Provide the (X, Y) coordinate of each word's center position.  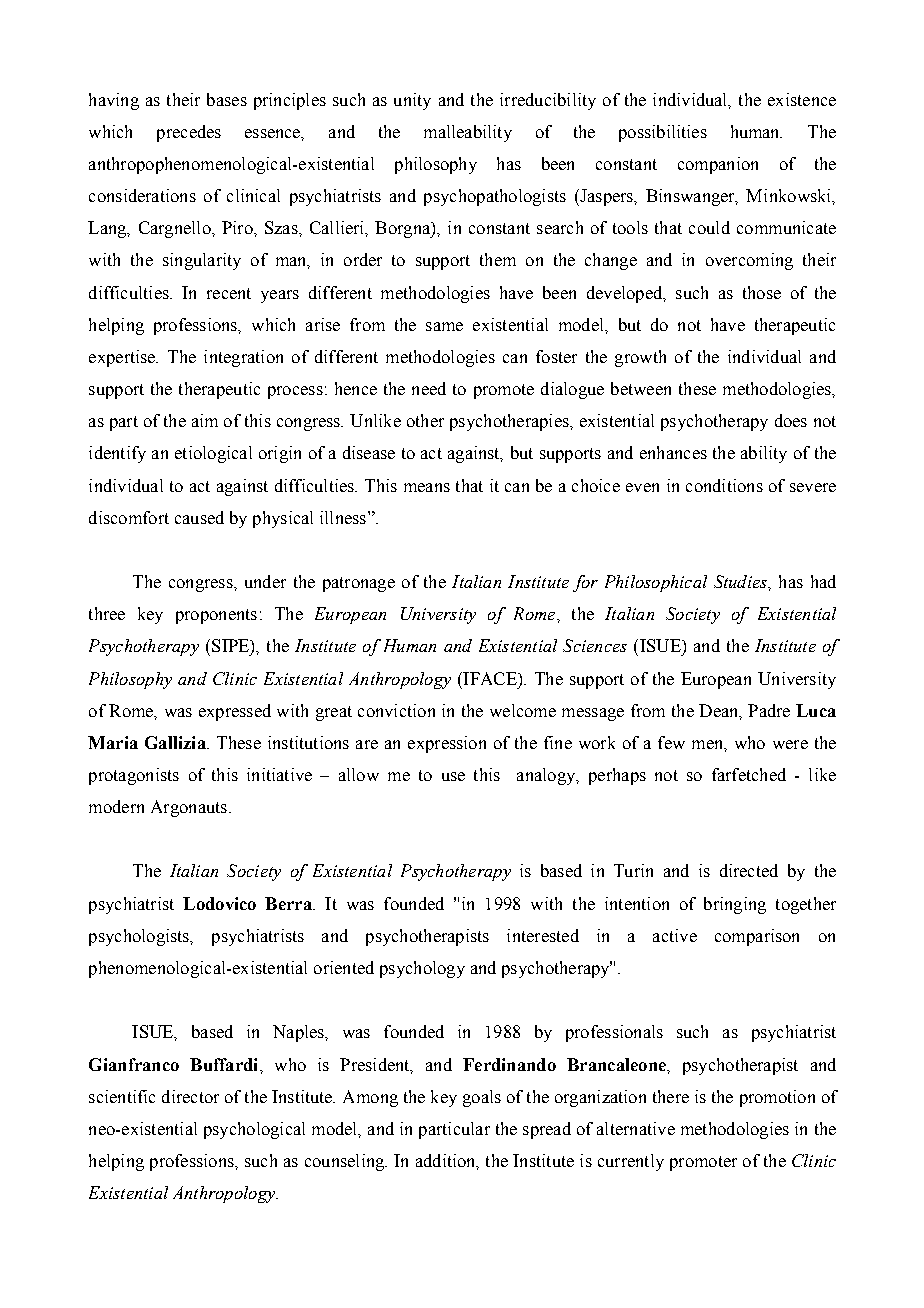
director (190, 1096)
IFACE (490, 678)
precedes (189, 133)
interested (543, 935)
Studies (741, 581)
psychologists (140, 937)
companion (718, 165)
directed (749, 870)
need (429, 388)
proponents (216, 616)
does (791, 420)
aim (205, 420)
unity (412, 101)
